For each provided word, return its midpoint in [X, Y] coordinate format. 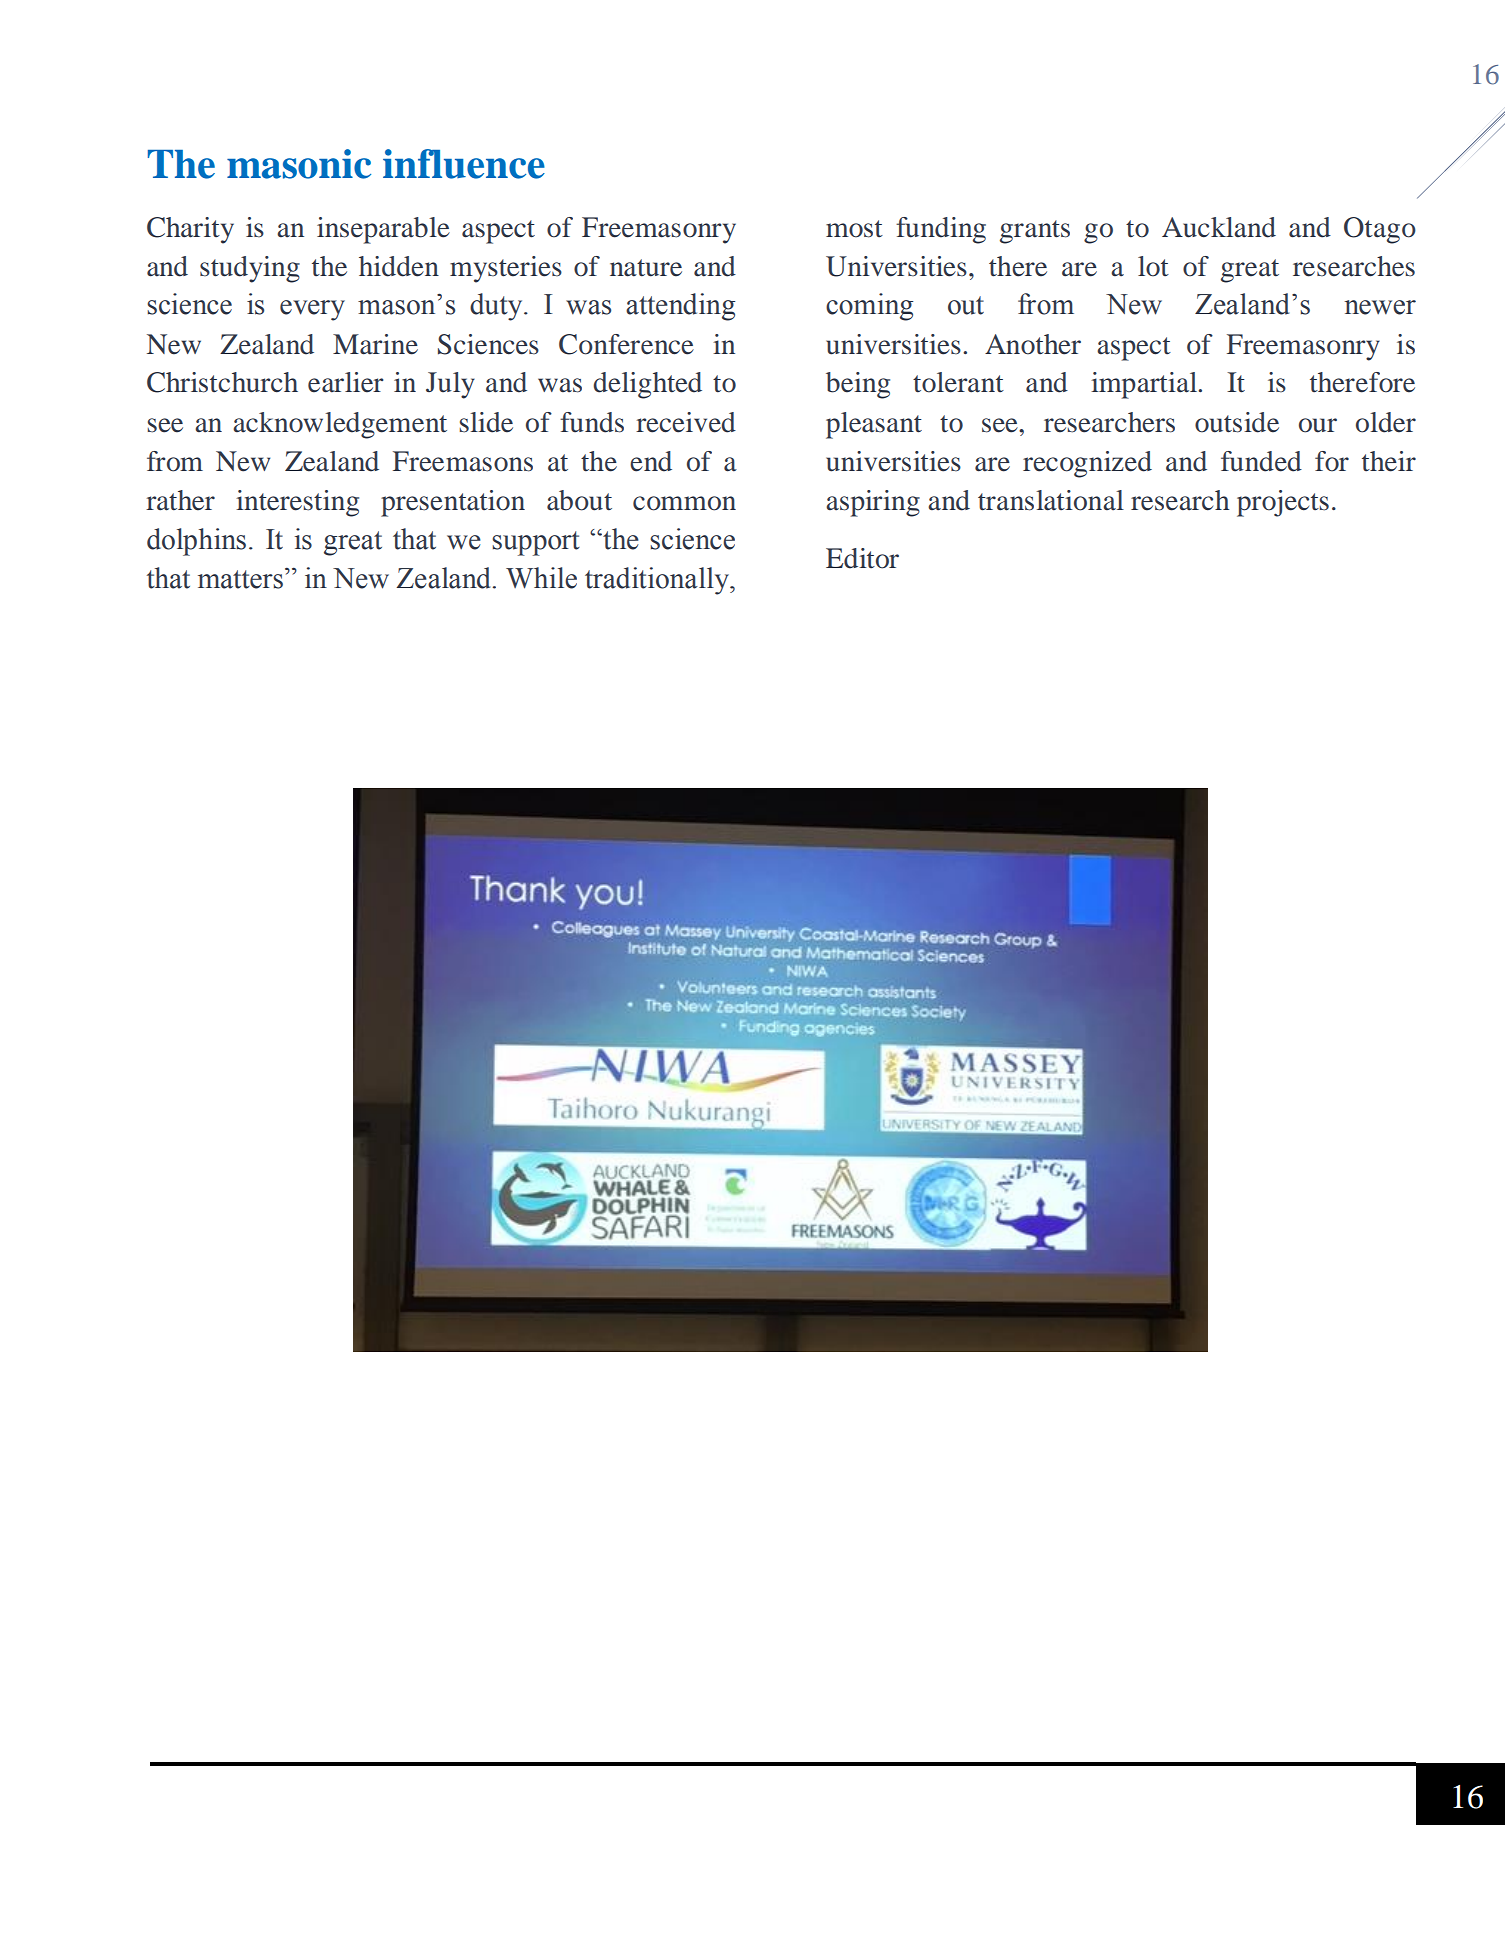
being [858, 385]
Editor [862, 558]
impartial [1145, 385]
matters [240, 579]
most [854, 229]
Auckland [1219, 227]
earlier [345, 382]
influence [464, 164]
